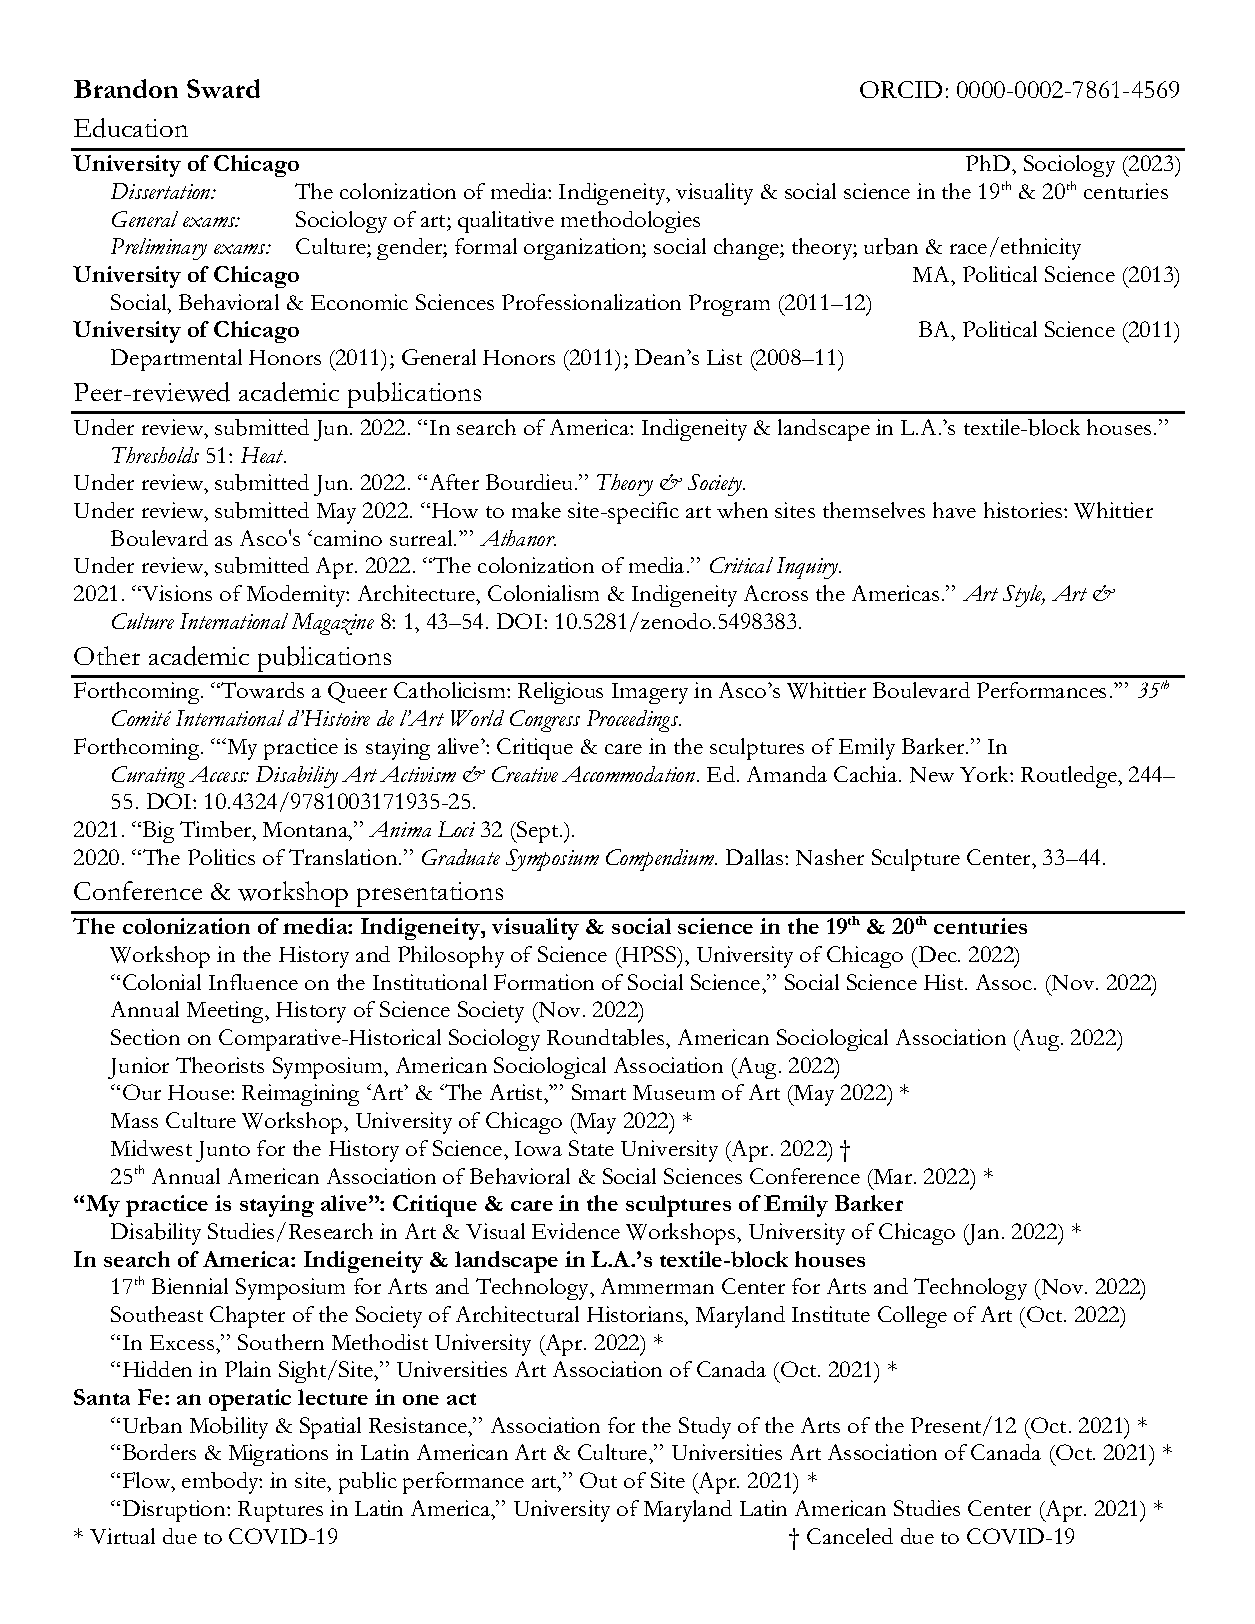 This page has width=1255, height=1624. I want to click on Study, so click(705, 1428).
